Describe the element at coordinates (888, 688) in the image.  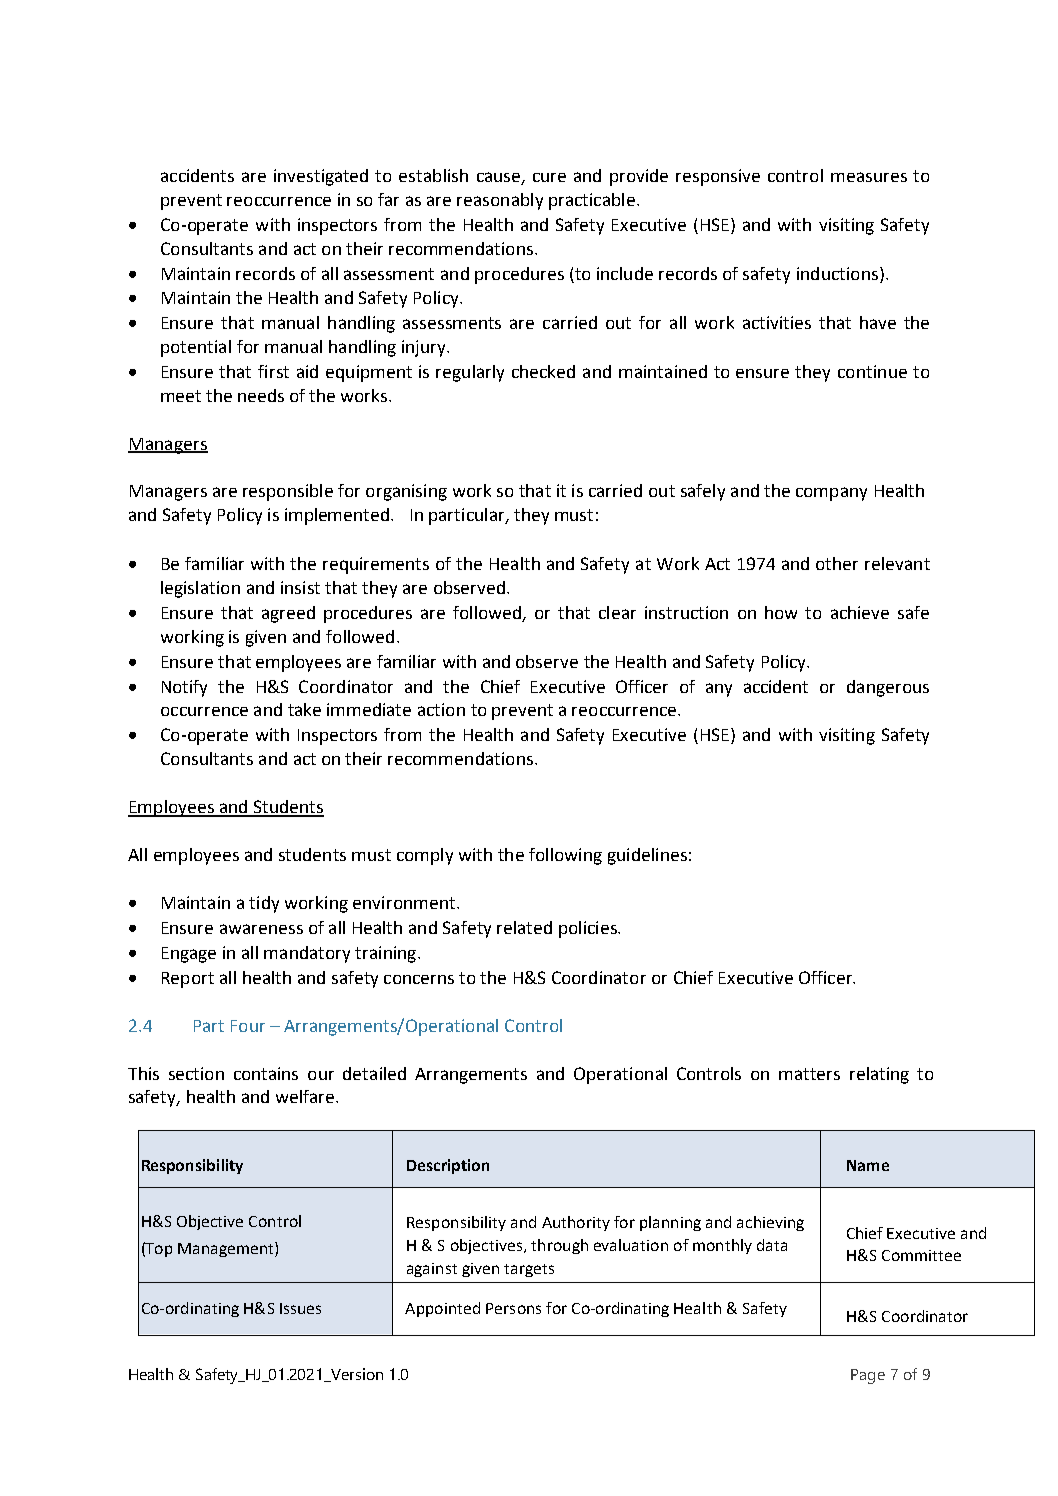
I see `dangerous` at that location.
